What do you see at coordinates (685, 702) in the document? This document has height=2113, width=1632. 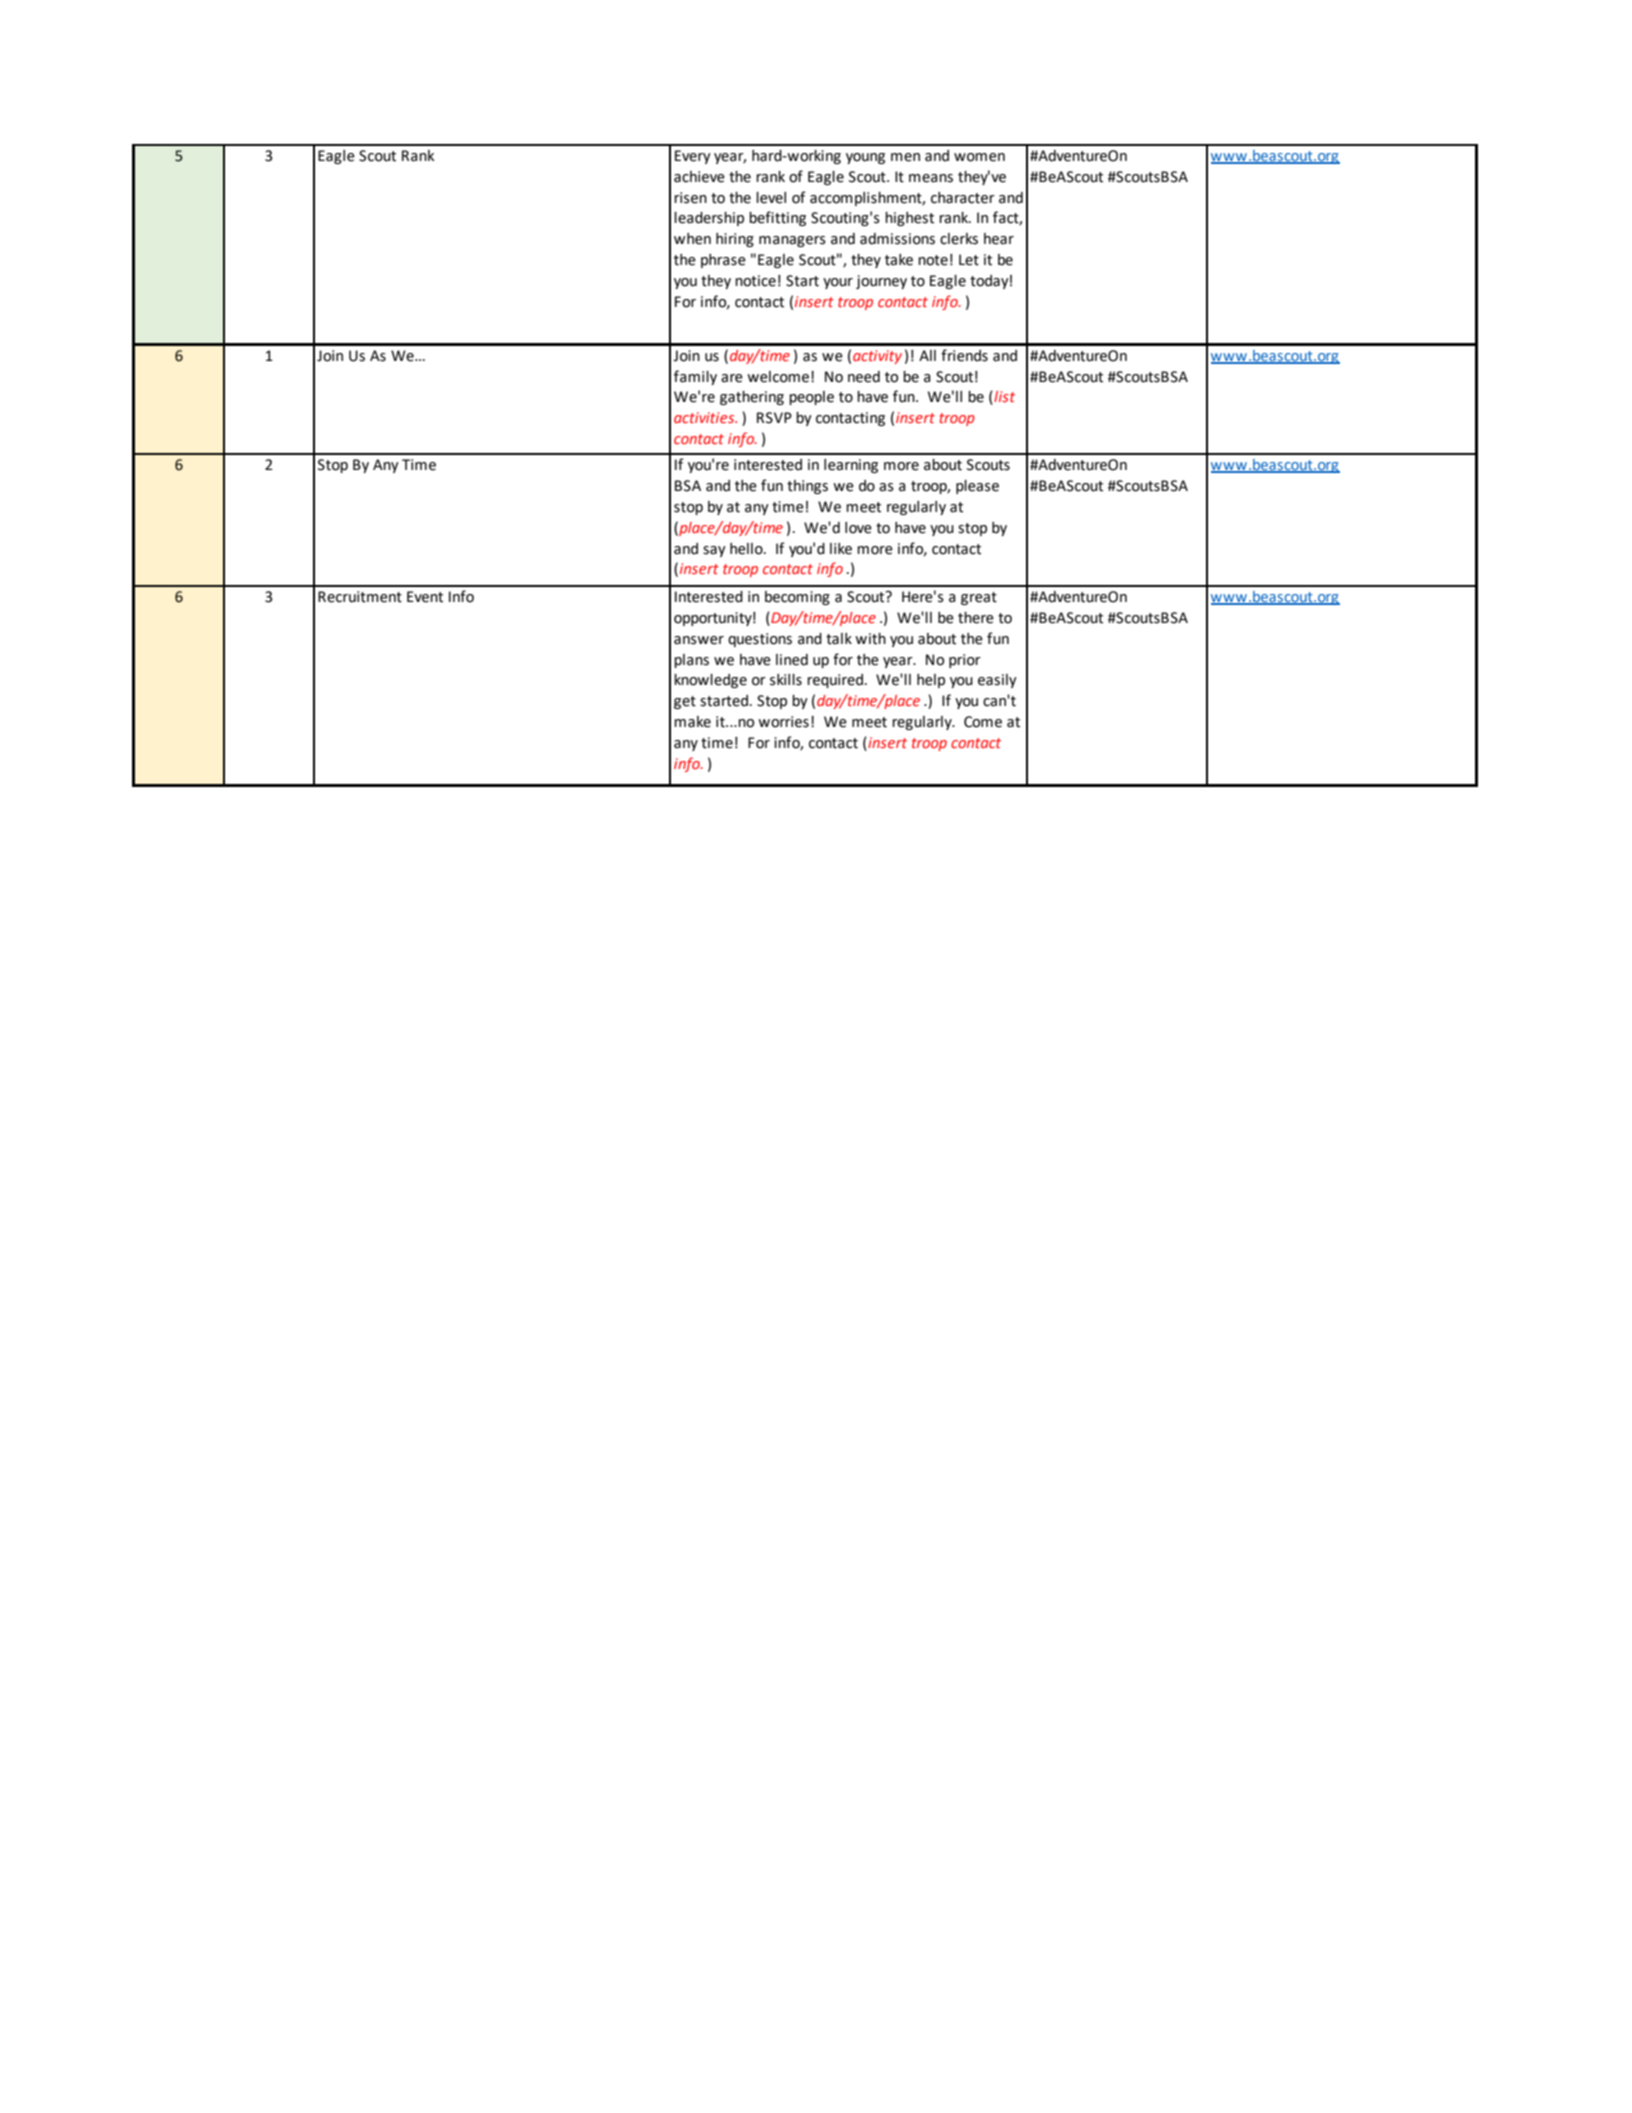 I see `get` at bounding box center [685, 702].
